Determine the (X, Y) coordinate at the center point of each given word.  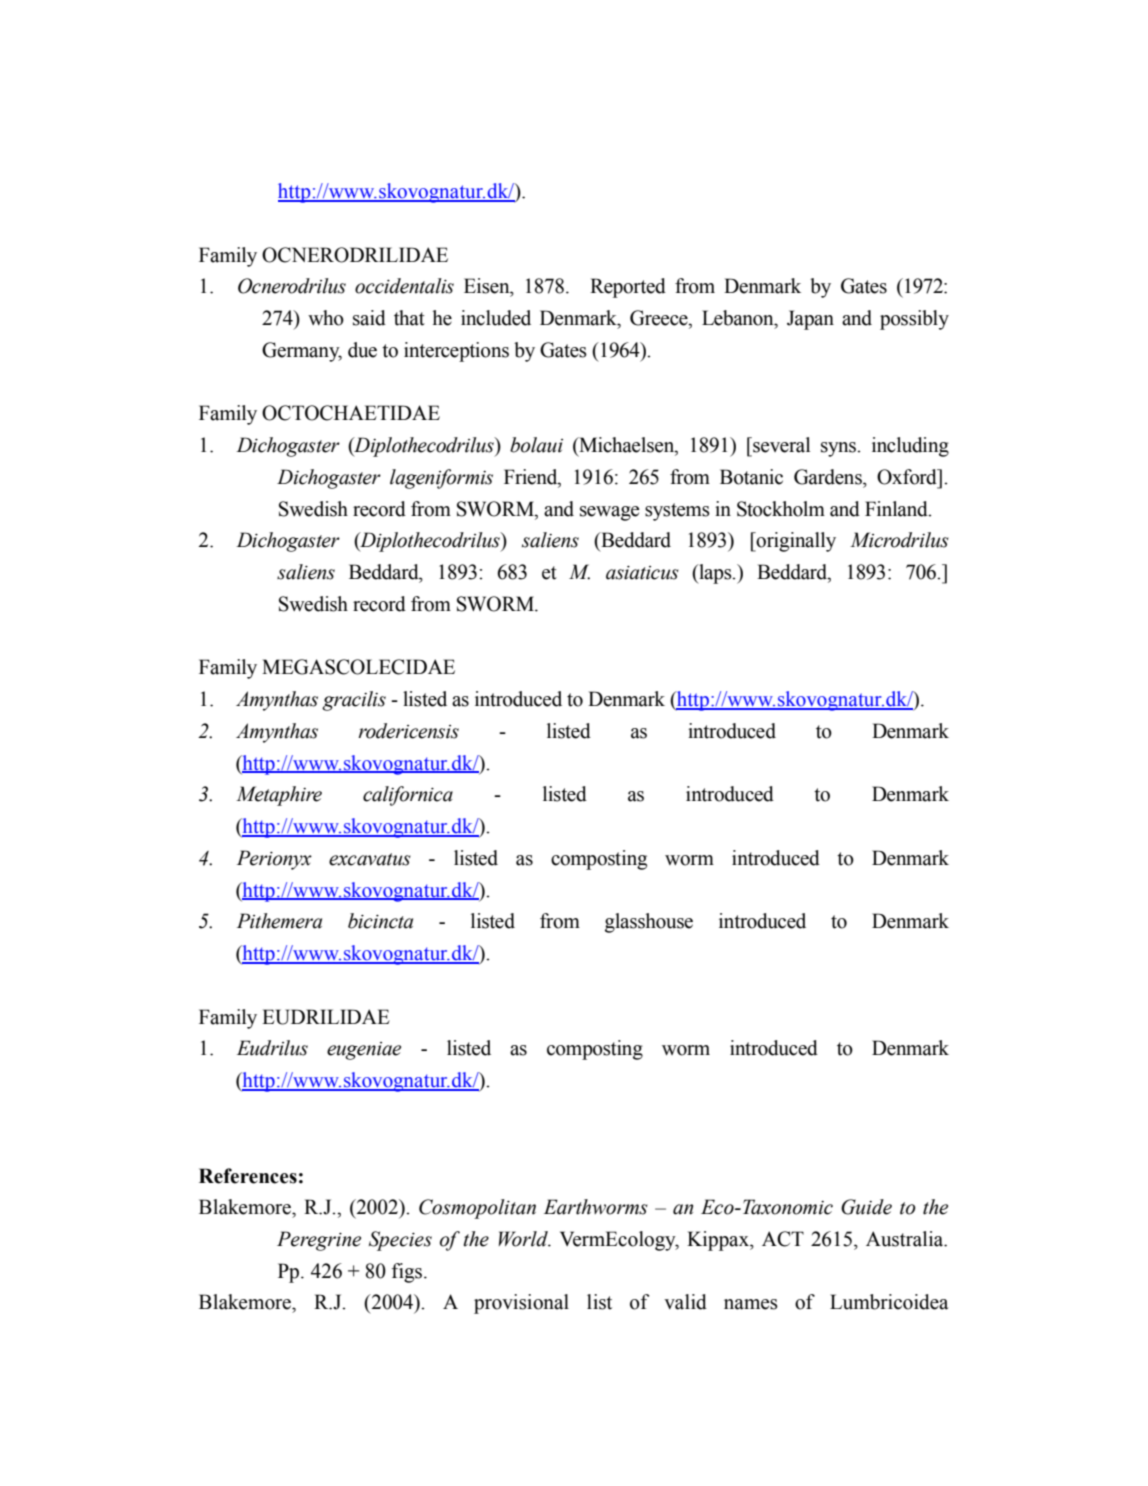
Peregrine (319, 1241)
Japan (810, 320)
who (326, 318)
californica (408, 796)
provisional (521, 1304)
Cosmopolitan (477, 1209)
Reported (628, 288)
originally (795, 542)
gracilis (354, 701)
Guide (866, 1207)
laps (715, 574)
